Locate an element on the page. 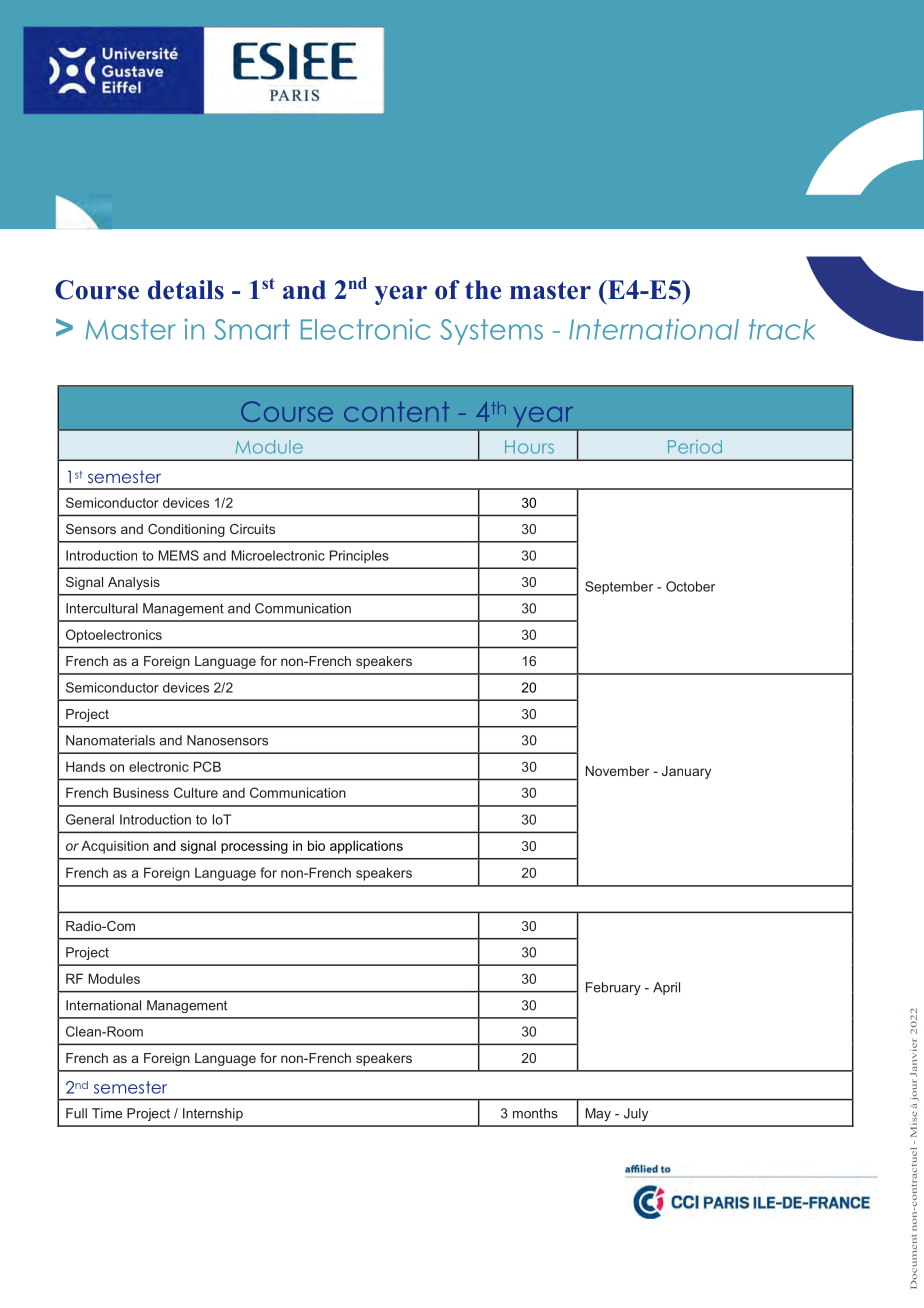 Image resolution: width=924 pixels, height=1308 pixels. track is located at coordinates (782, 329).
